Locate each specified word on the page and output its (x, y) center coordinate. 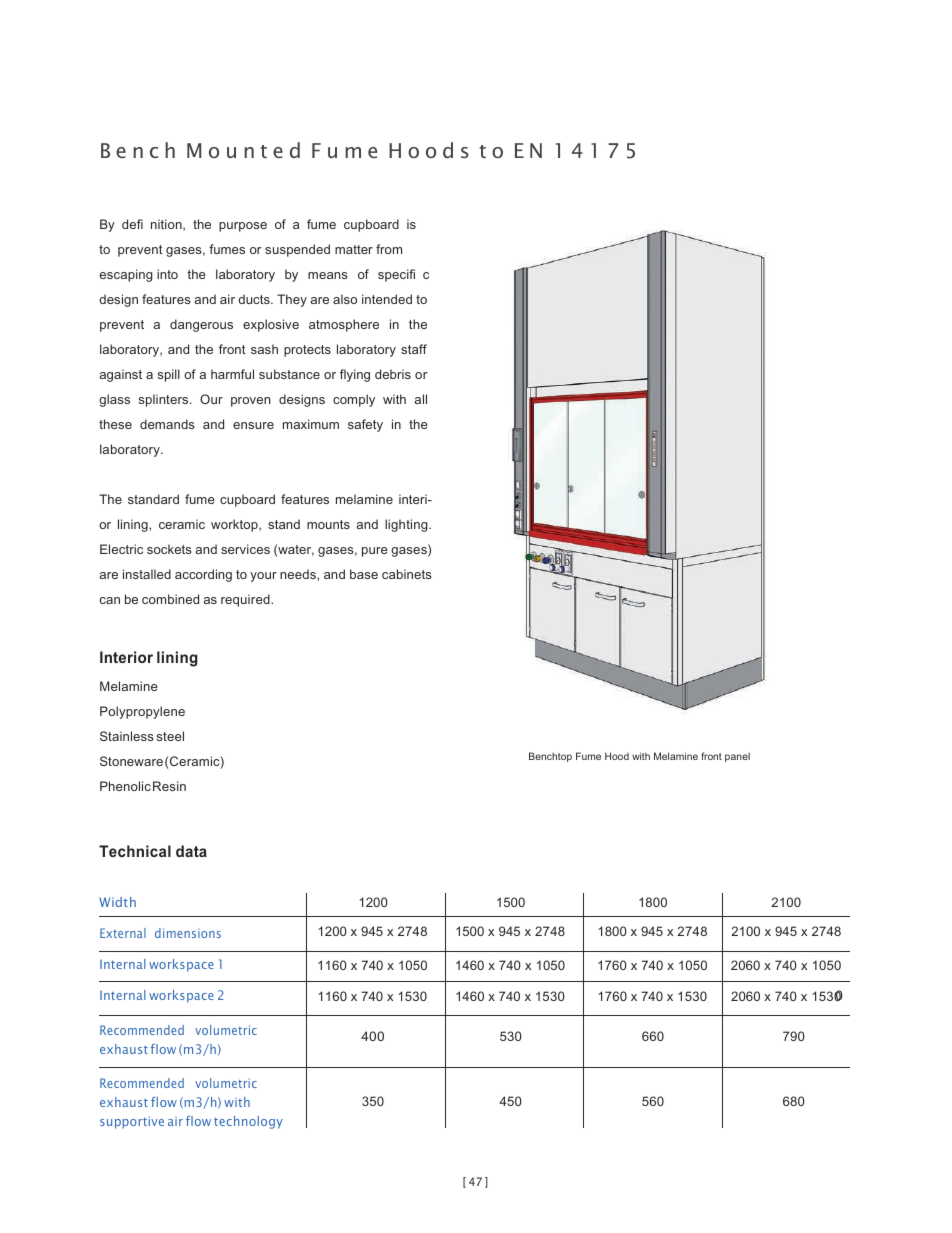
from (389, 249)
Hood (617, 756)
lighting (407, 525)
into (167, 274)
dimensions (188, 933)
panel (737, 757)
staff (414, 349)
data (191, 851)
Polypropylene (142, 712)
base (364, 574)
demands (167, 424)
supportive (132, 1122)
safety (365, 425)
